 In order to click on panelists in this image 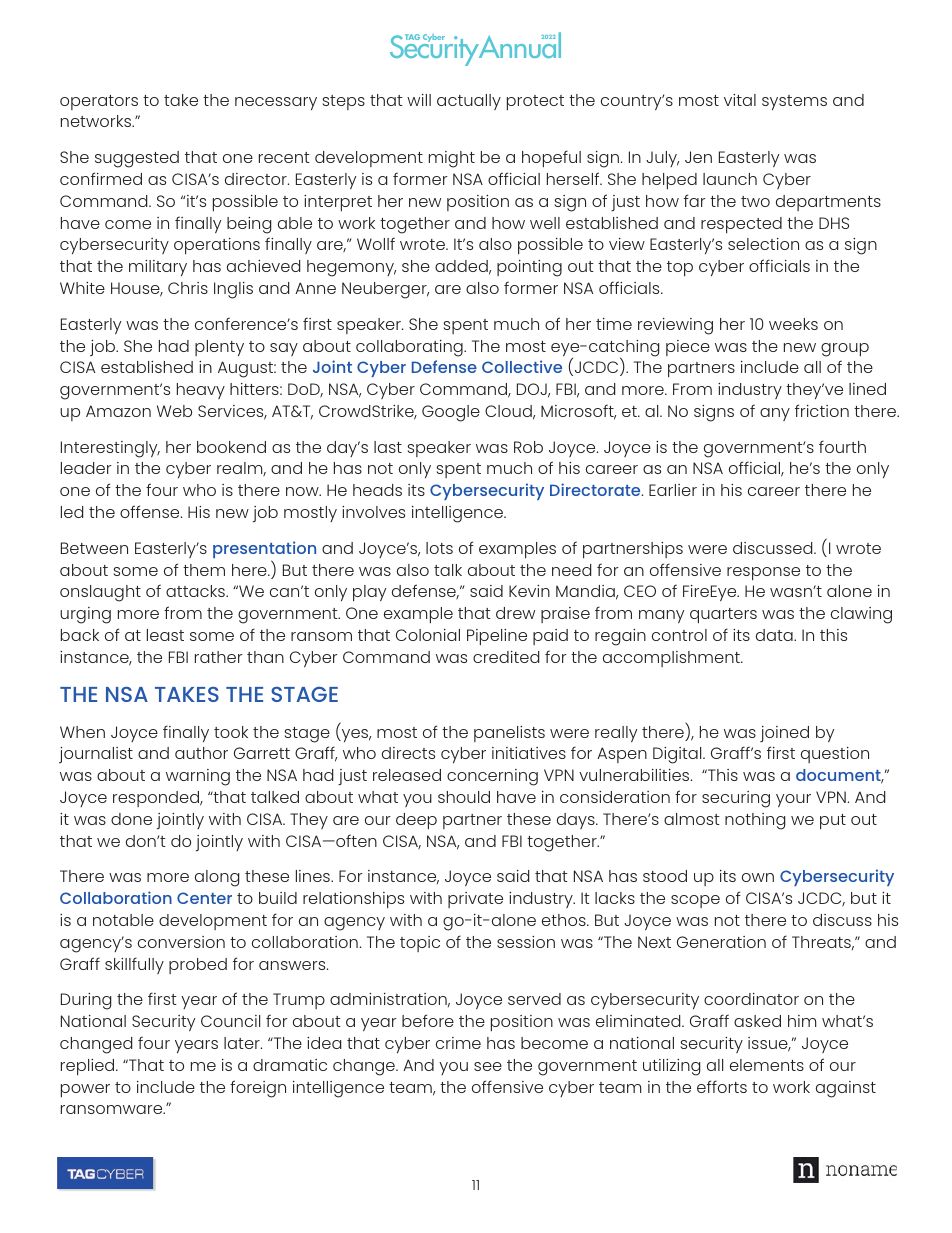, I will do `click(509, 734)`.
